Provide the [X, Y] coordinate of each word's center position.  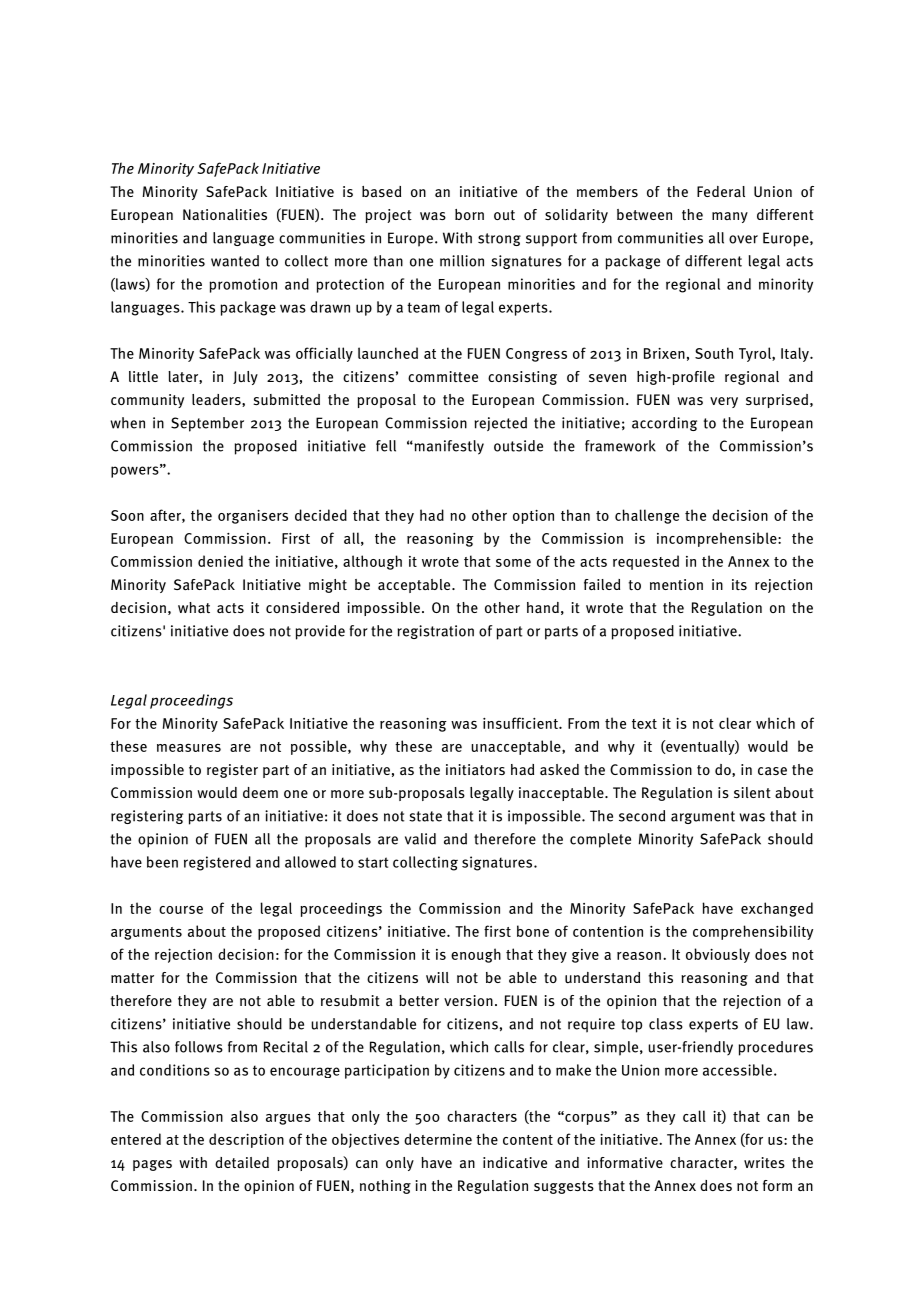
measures [189, 747]
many [730, 217]
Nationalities [225, 214]
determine [438, 1139]
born [469, 214]
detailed [242, 1162]
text [644, 724]
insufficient [521, 723]
